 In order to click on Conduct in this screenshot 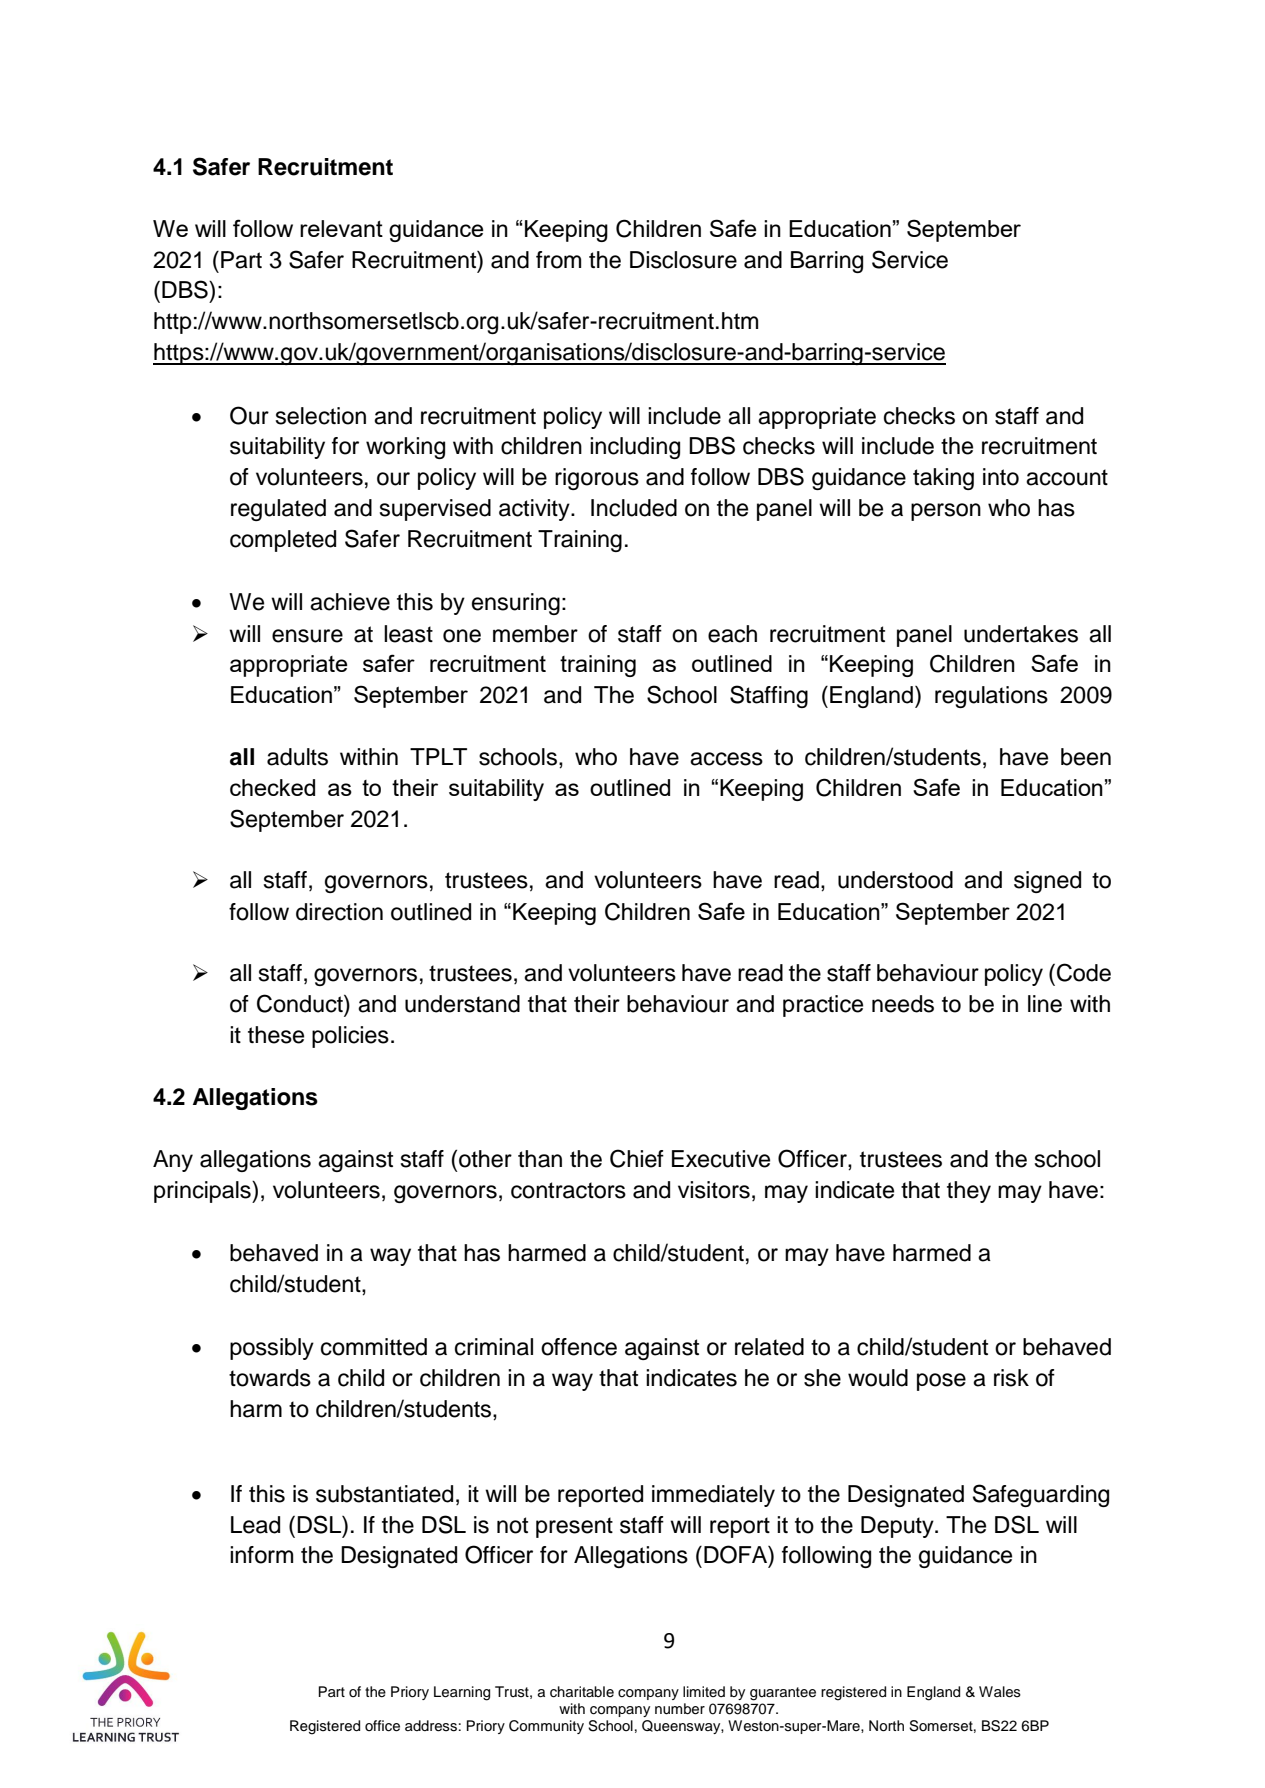, I will do `click(301, 1003)`.
